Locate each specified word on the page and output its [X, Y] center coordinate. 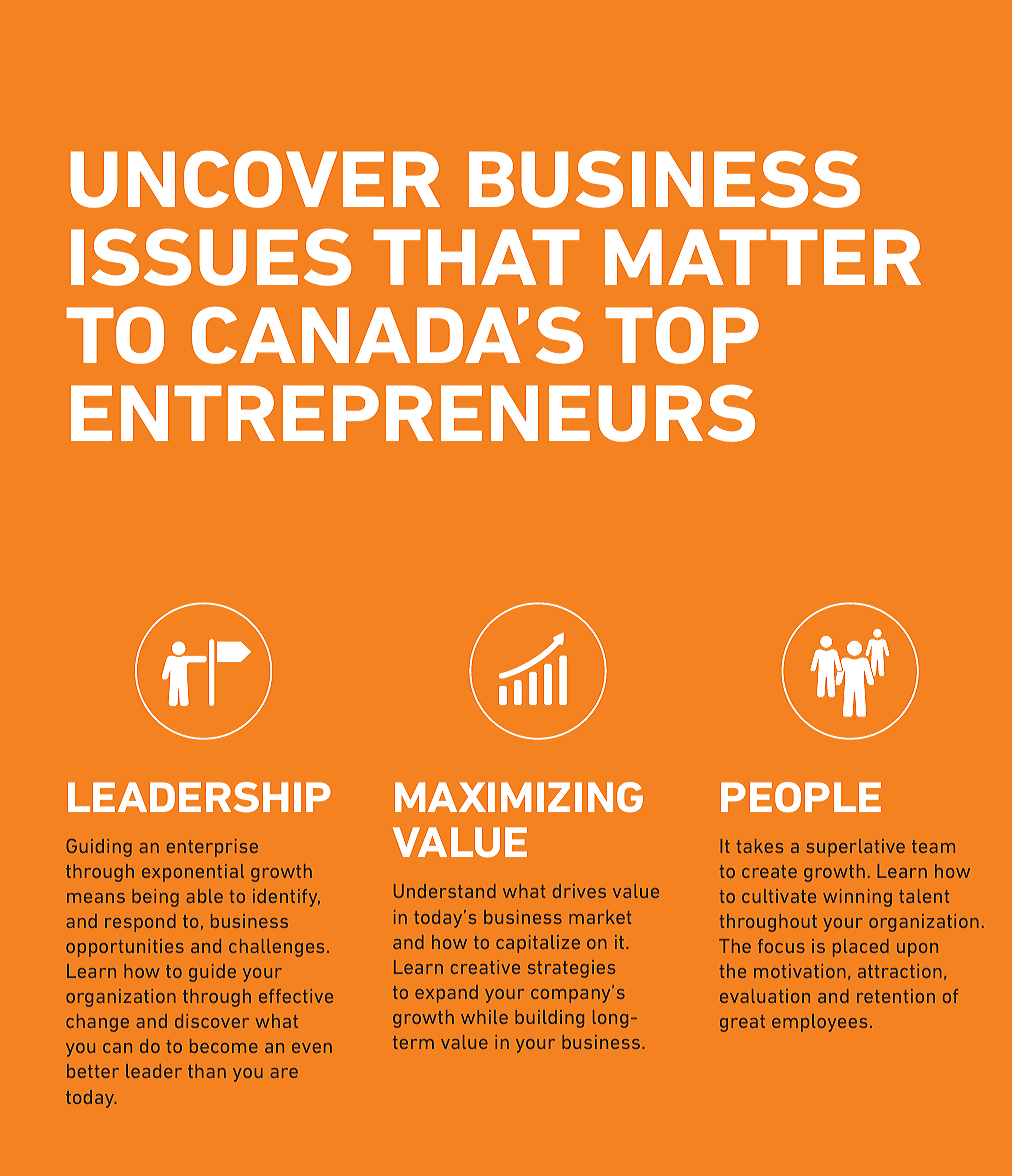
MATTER [763, 257]
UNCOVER [255, 179]
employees [819, 1023]
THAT [476, 257]
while [484, 1017]
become [224, 1046]
